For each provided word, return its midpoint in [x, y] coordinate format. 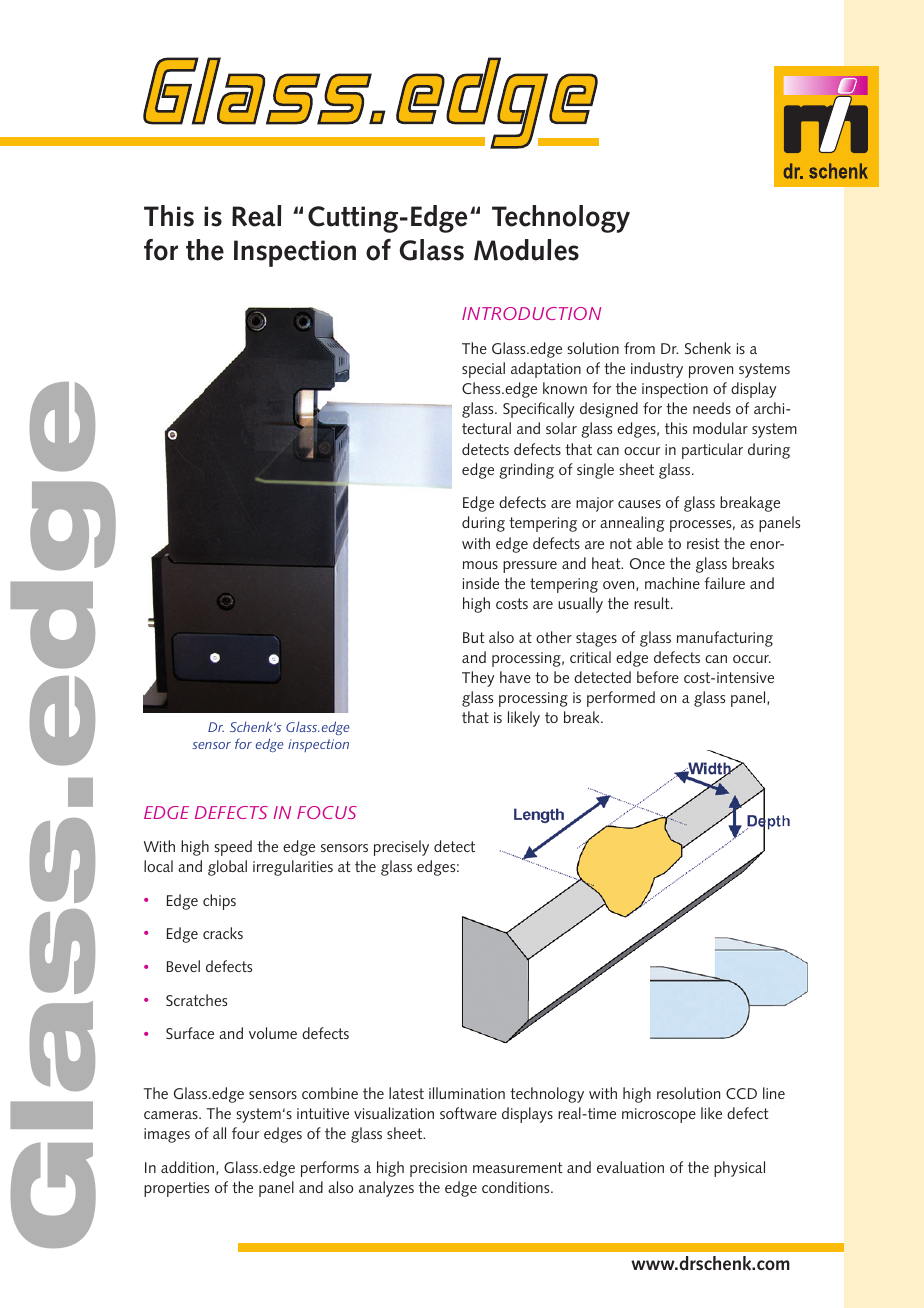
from [639, 348]
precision [438, 1169]
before [658, 677]
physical [739, 1169]
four [245, 1133]
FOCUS [327, 812]
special [483, 370]
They [478, 679]
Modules [526, 250]
